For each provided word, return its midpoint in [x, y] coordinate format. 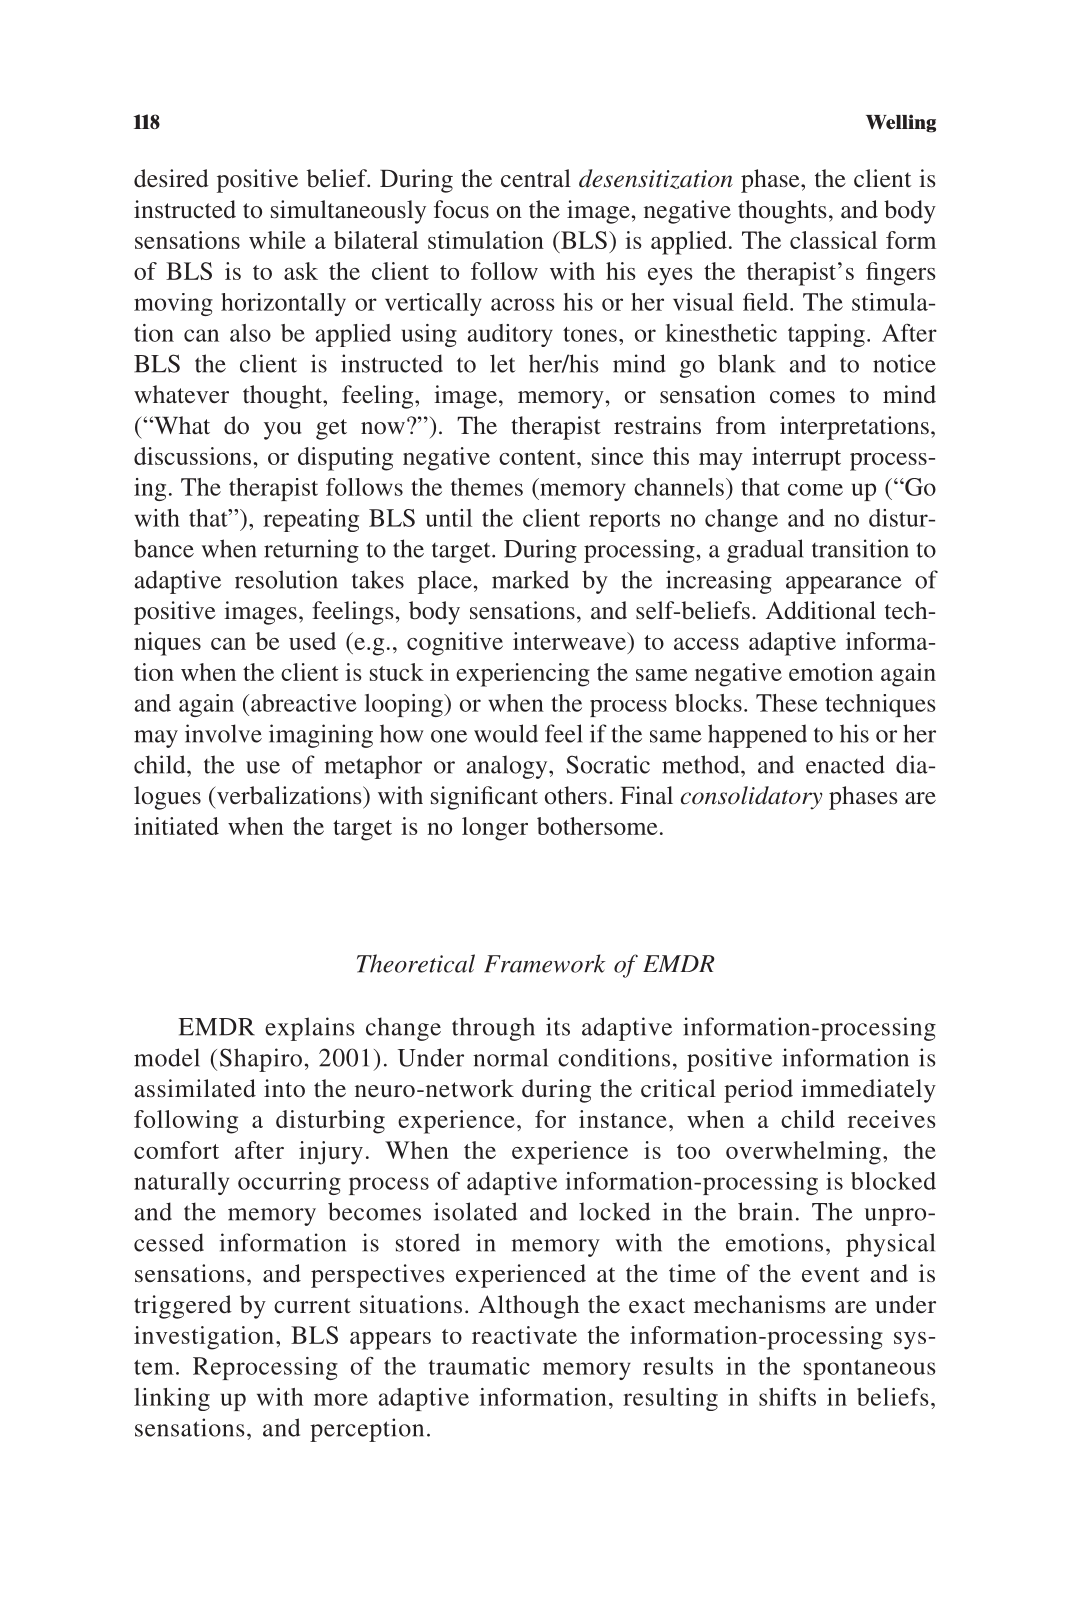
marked [530, 579]
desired [171, 178]
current [312, 1306]
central [536, 178]
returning [311, 551]
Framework [545, 963]
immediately [868, 1091]
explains [309, 1029]
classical [833, 240]
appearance [844, 585]
